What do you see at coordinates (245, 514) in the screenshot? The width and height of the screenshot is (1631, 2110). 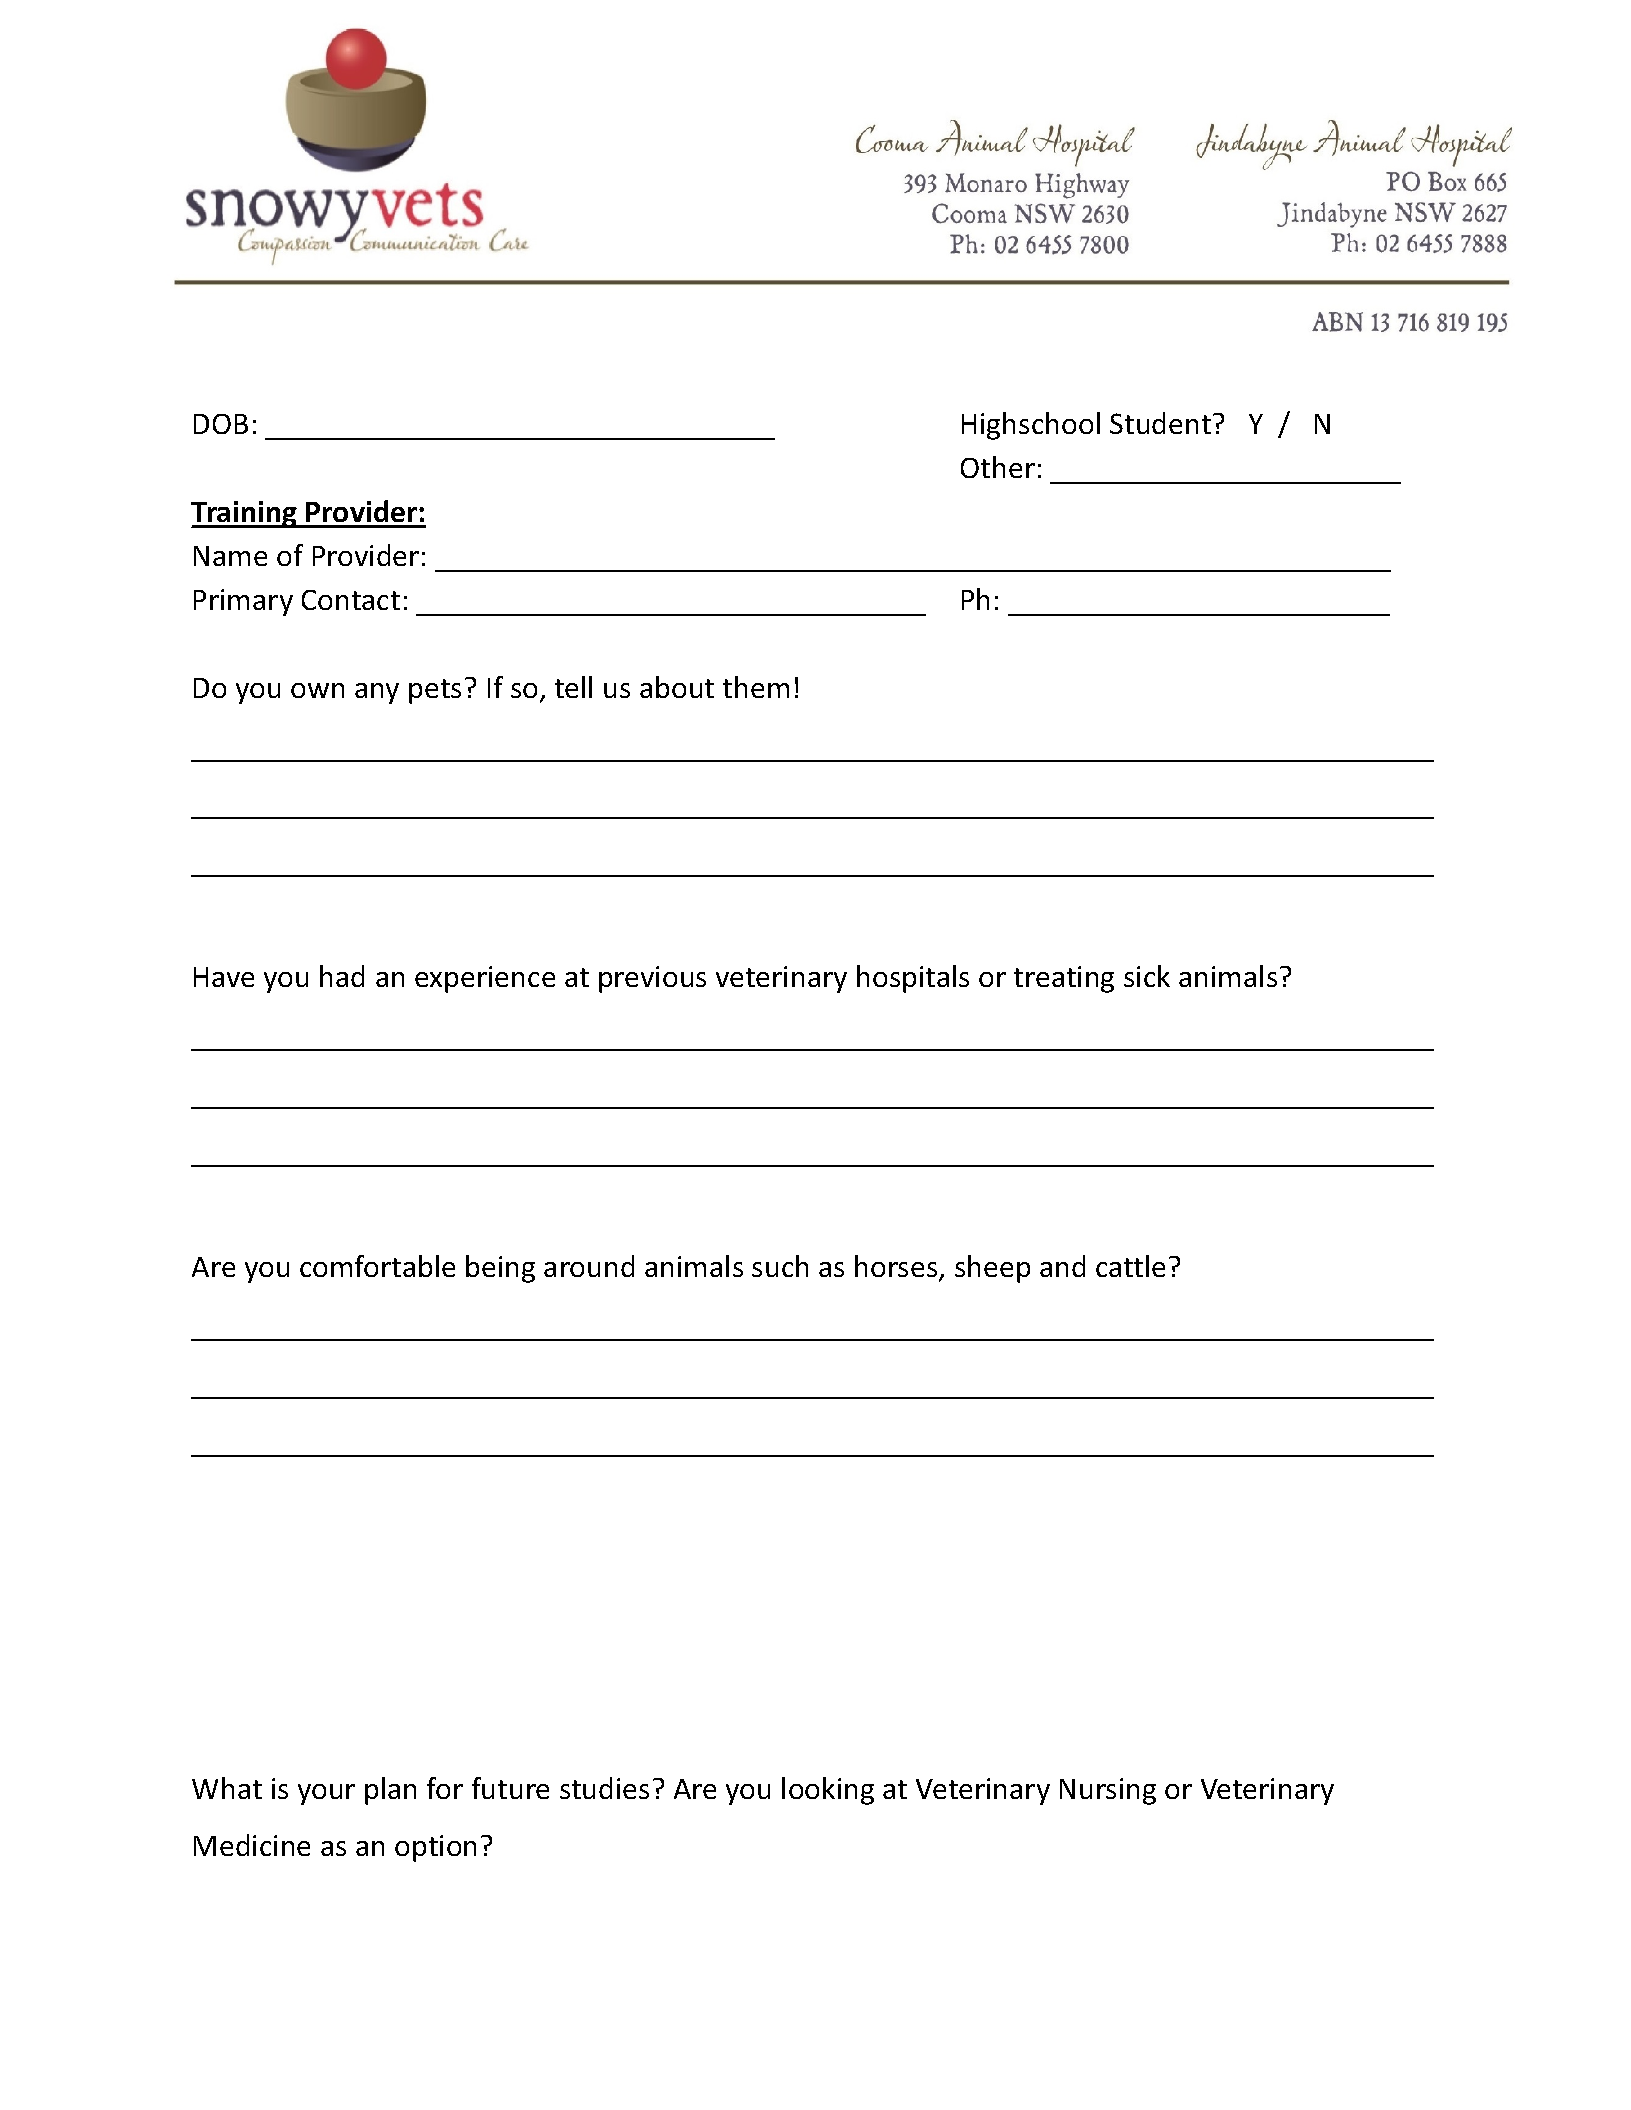 I see `Training` at bounding box center [245, 514].
